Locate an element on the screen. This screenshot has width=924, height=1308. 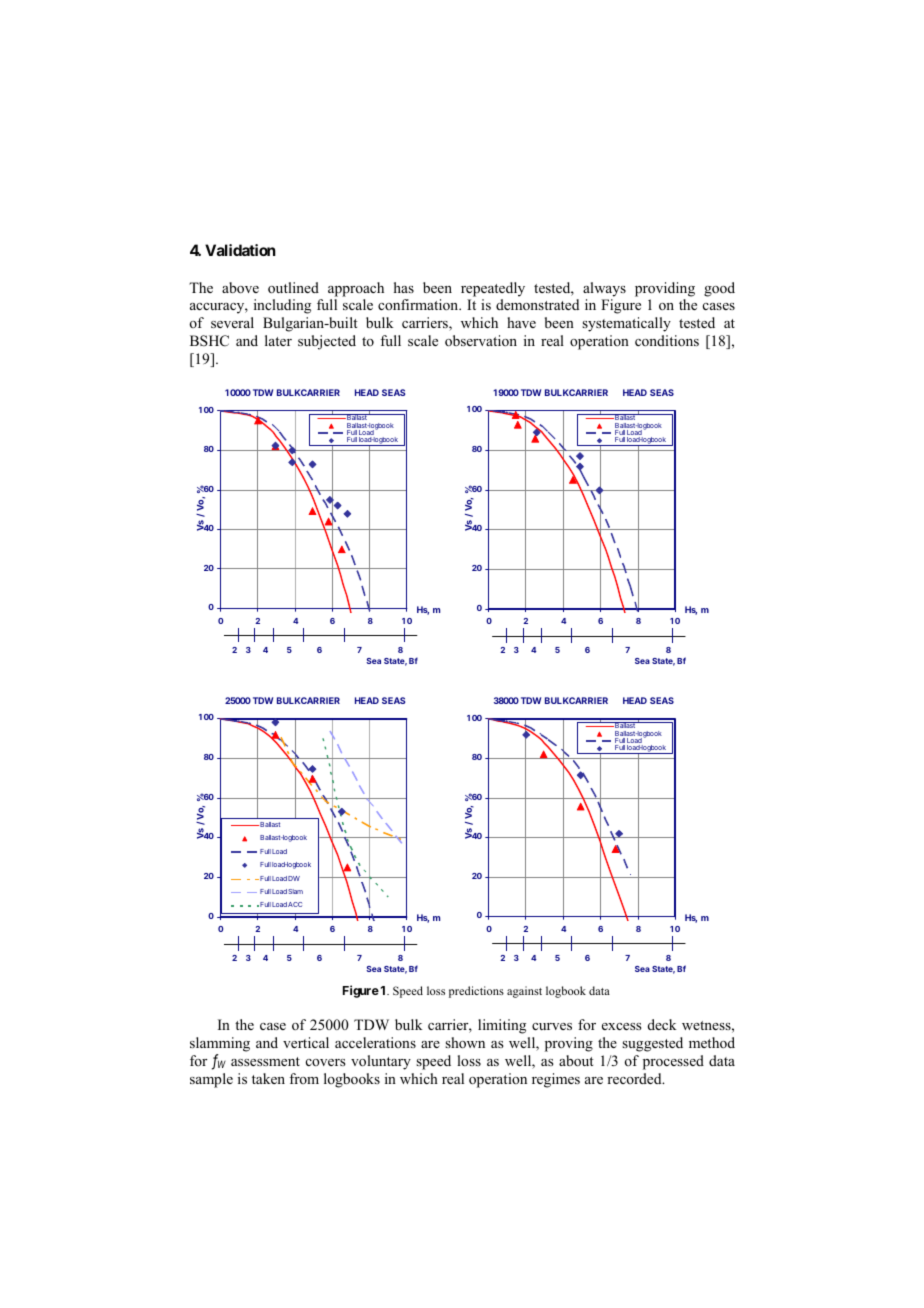
conditions is located at coordinates (667, 340).
